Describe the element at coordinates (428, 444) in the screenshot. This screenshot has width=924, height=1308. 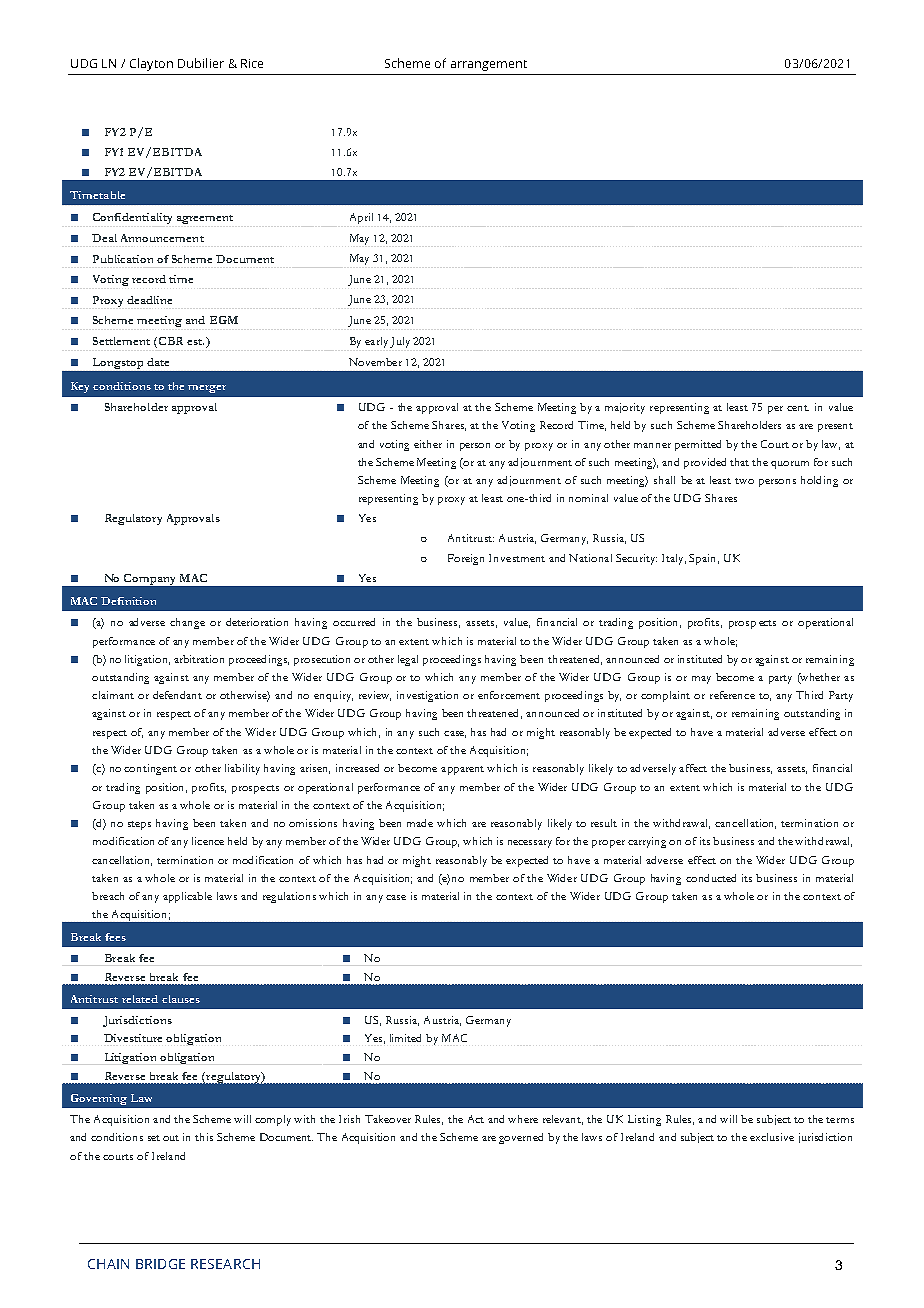
I see `either` at that location.
